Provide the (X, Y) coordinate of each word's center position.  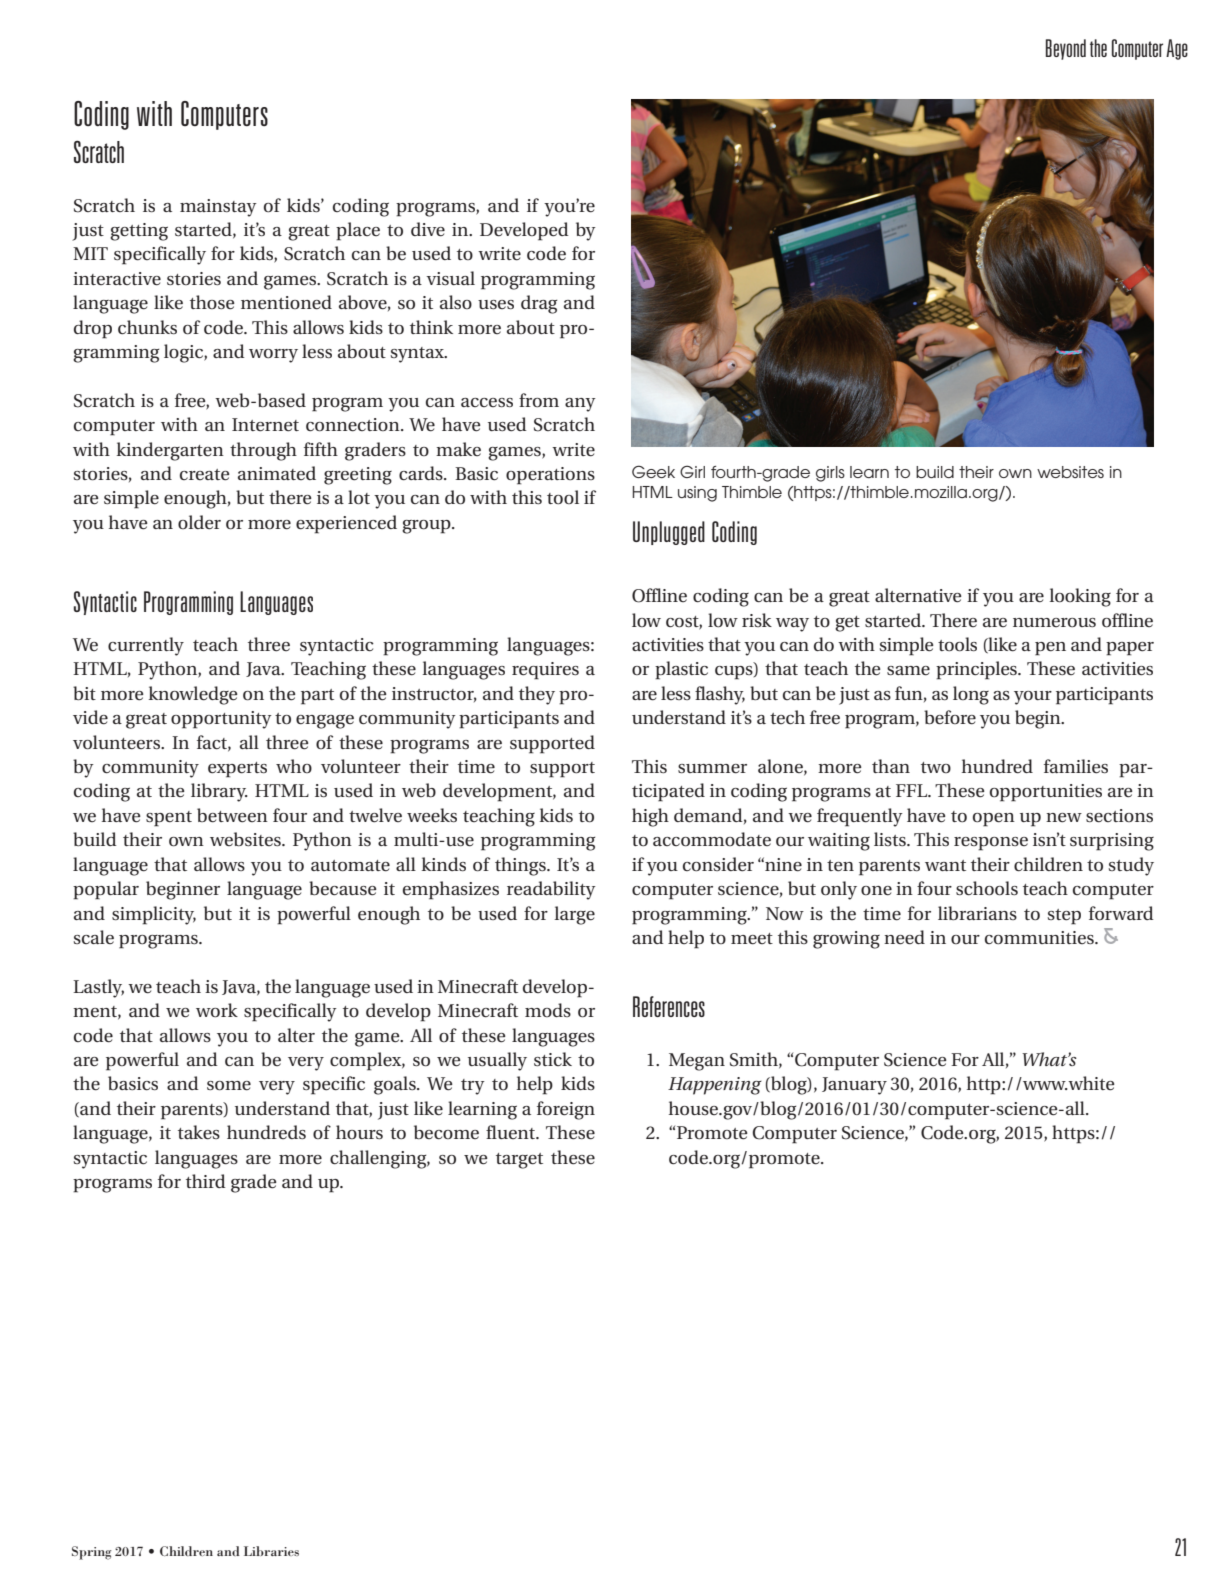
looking (1080, 597)
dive (428, 229)
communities (1040, 938)
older (199, 522)
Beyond (1066, 49)
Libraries (271, 1551)
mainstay (218, 208)
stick (553, 1059)
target (519, 1161)
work (217, 1010)
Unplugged (669, 533)
